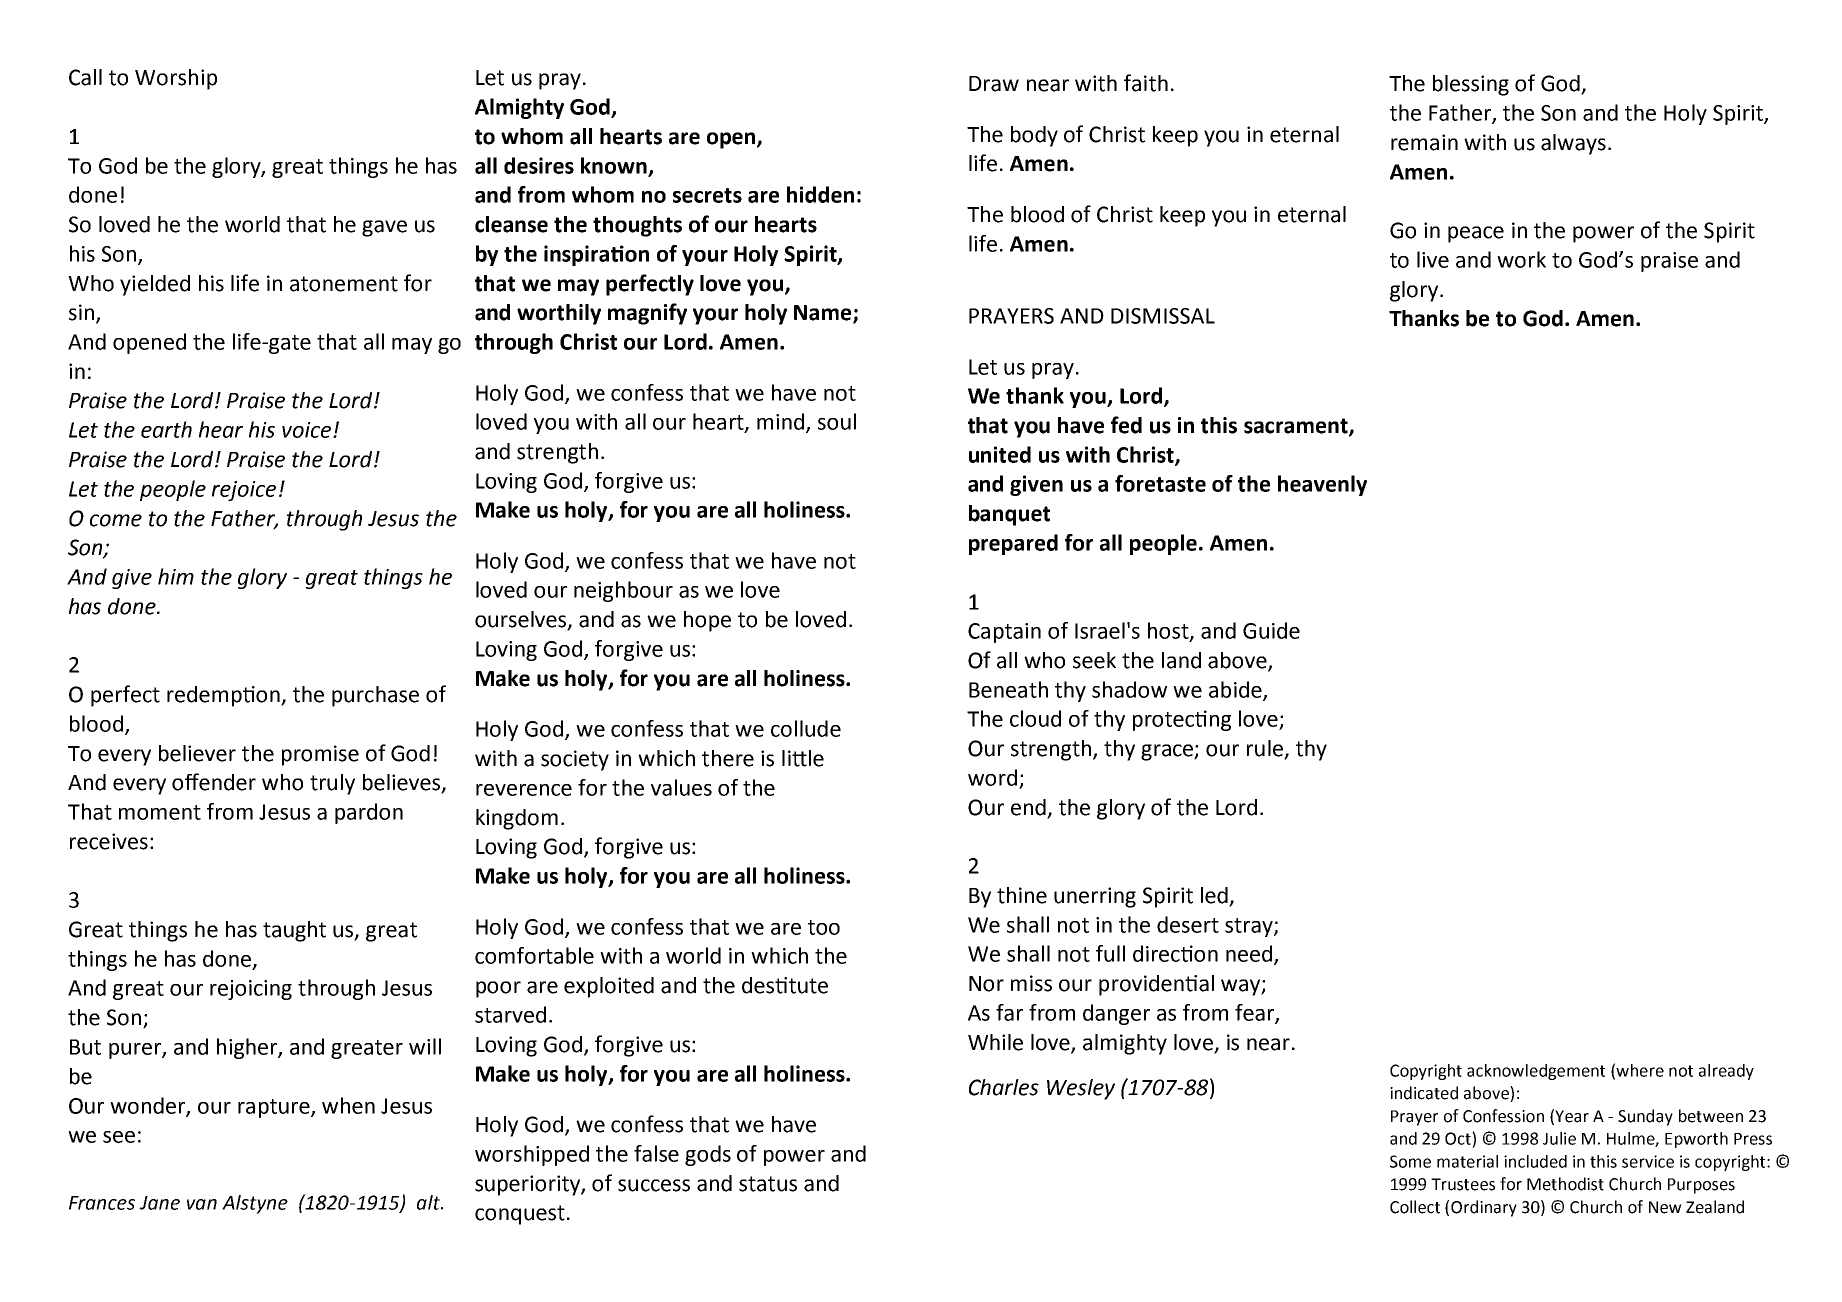 The image size is (1842, 1302). I want to click on Draw, so click(994, 84).
